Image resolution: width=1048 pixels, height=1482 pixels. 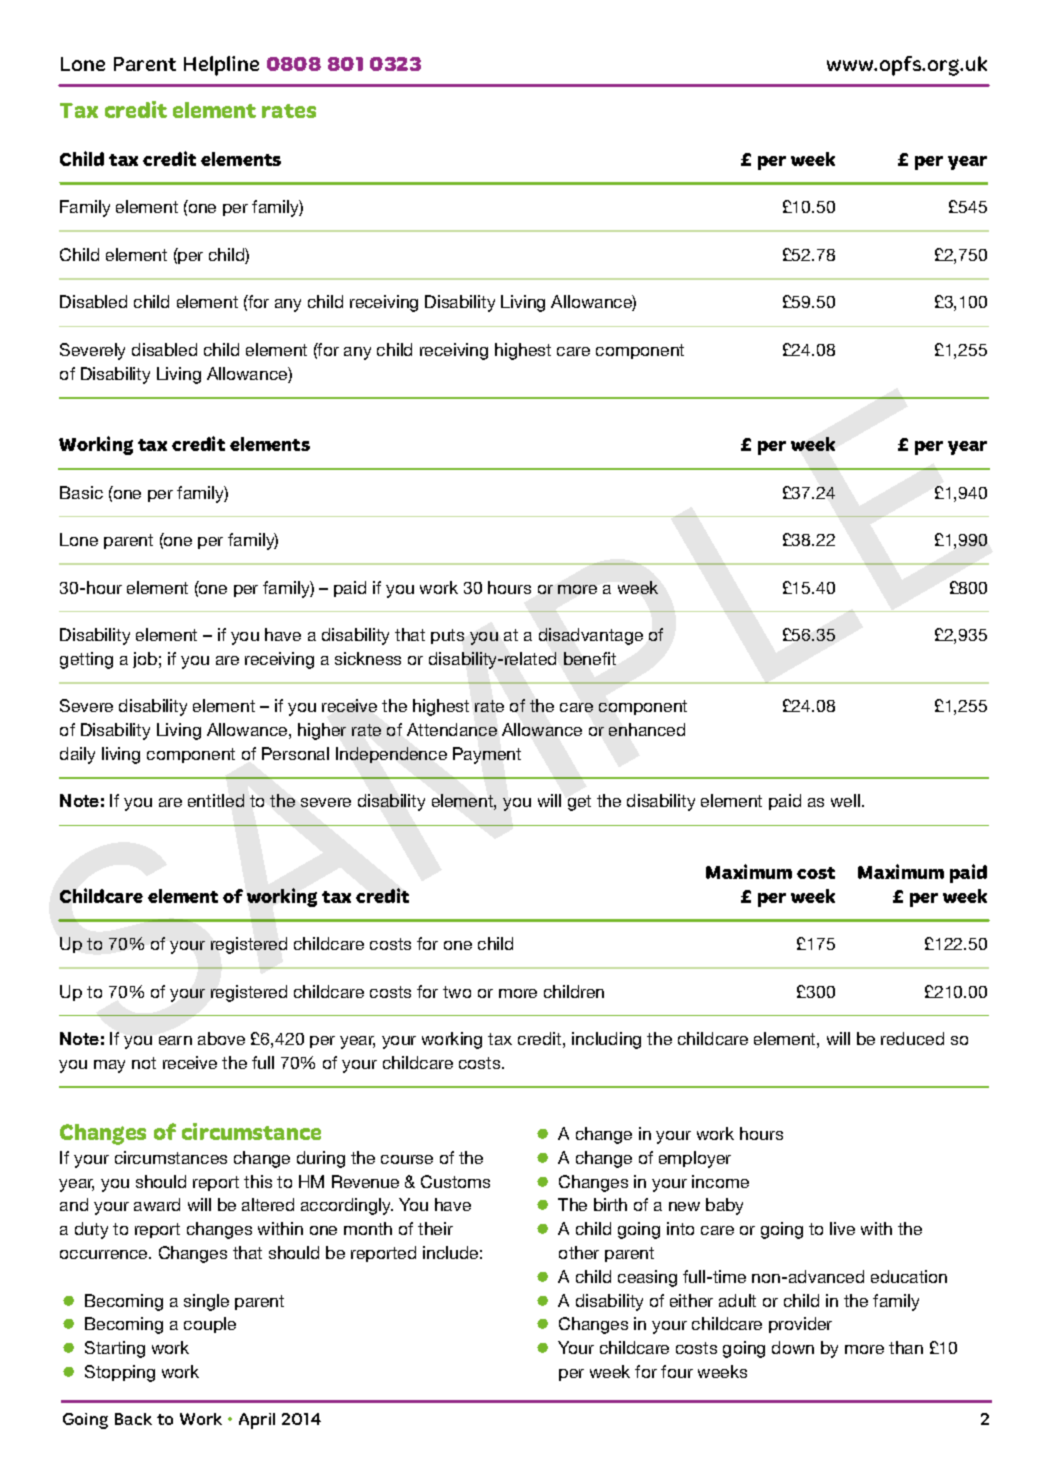 I want to click on entitled, so click(x=216, y=800).
